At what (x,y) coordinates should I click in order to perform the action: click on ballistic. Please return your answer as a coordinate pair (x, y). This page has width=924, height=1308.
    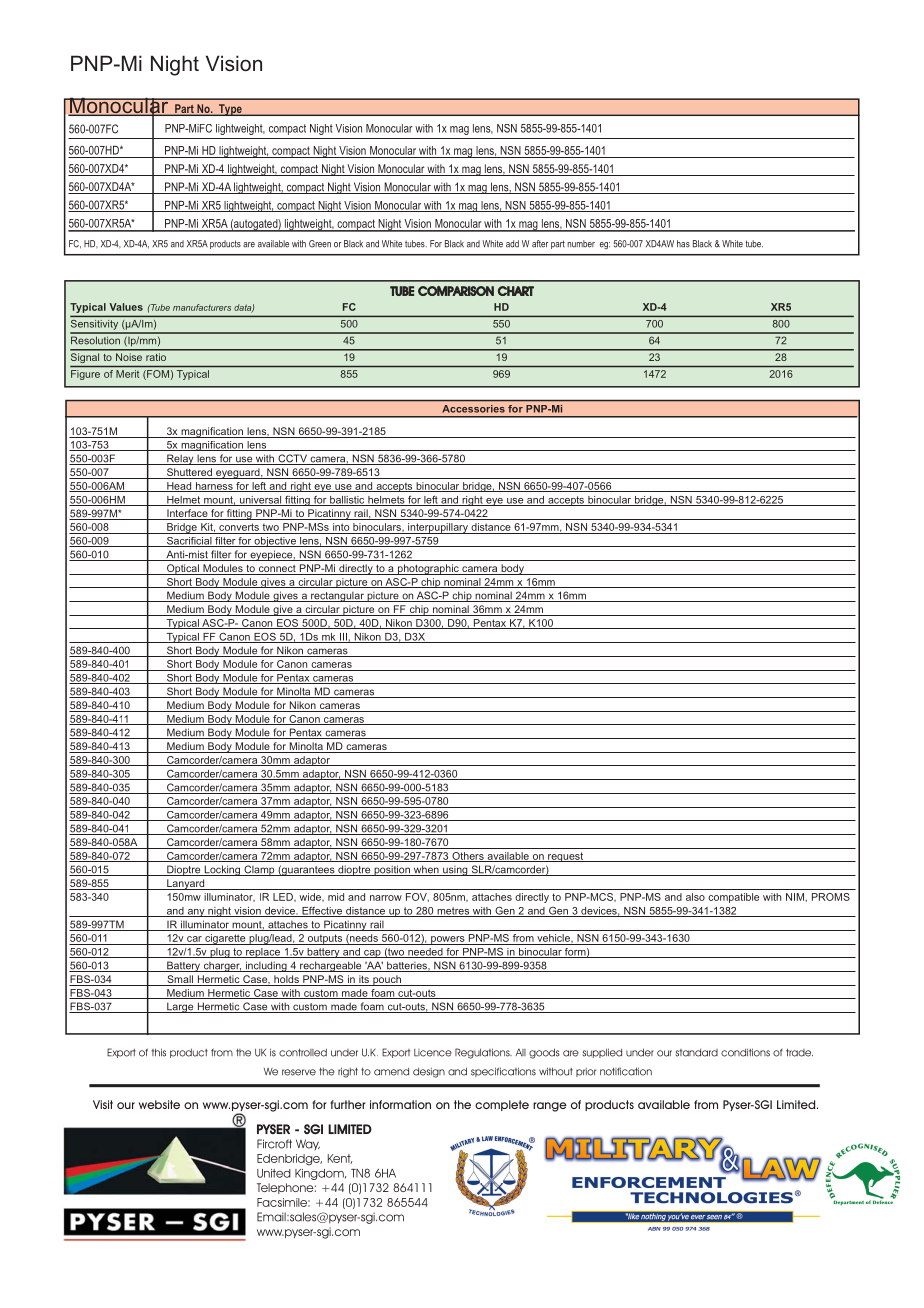
    Looking at the image, I should click on (347, 501).
